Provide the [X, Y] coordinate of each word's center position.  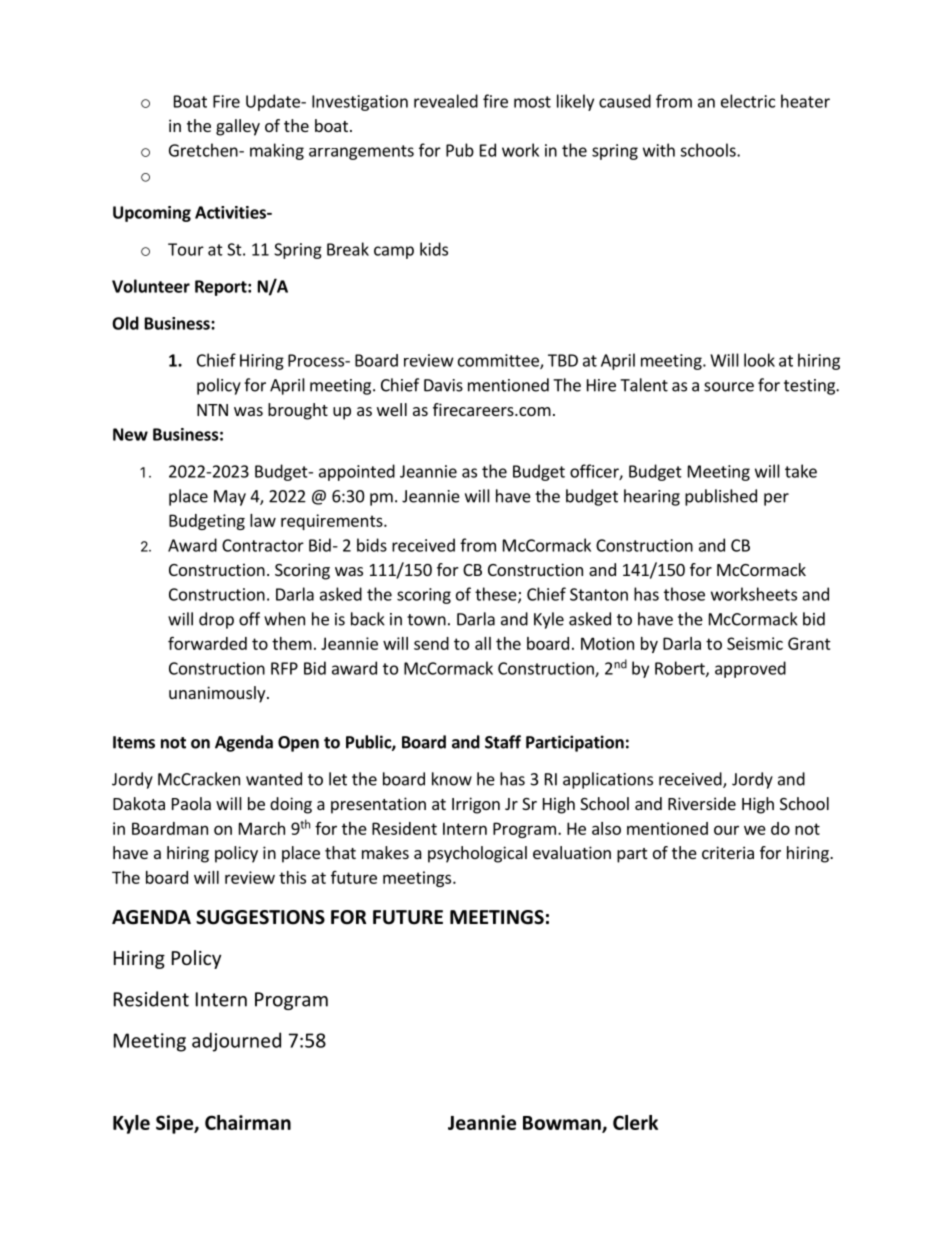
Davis [443, 385]
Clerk [635, 1122]
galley [238, 127]
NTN [212, 410]
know [452, 779]
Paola [191, 803]
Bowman [563, 1124]
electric [748, 101]
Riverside [702, 803]
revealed [446, 101]
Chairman [248, 1122]
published [721, 497]
